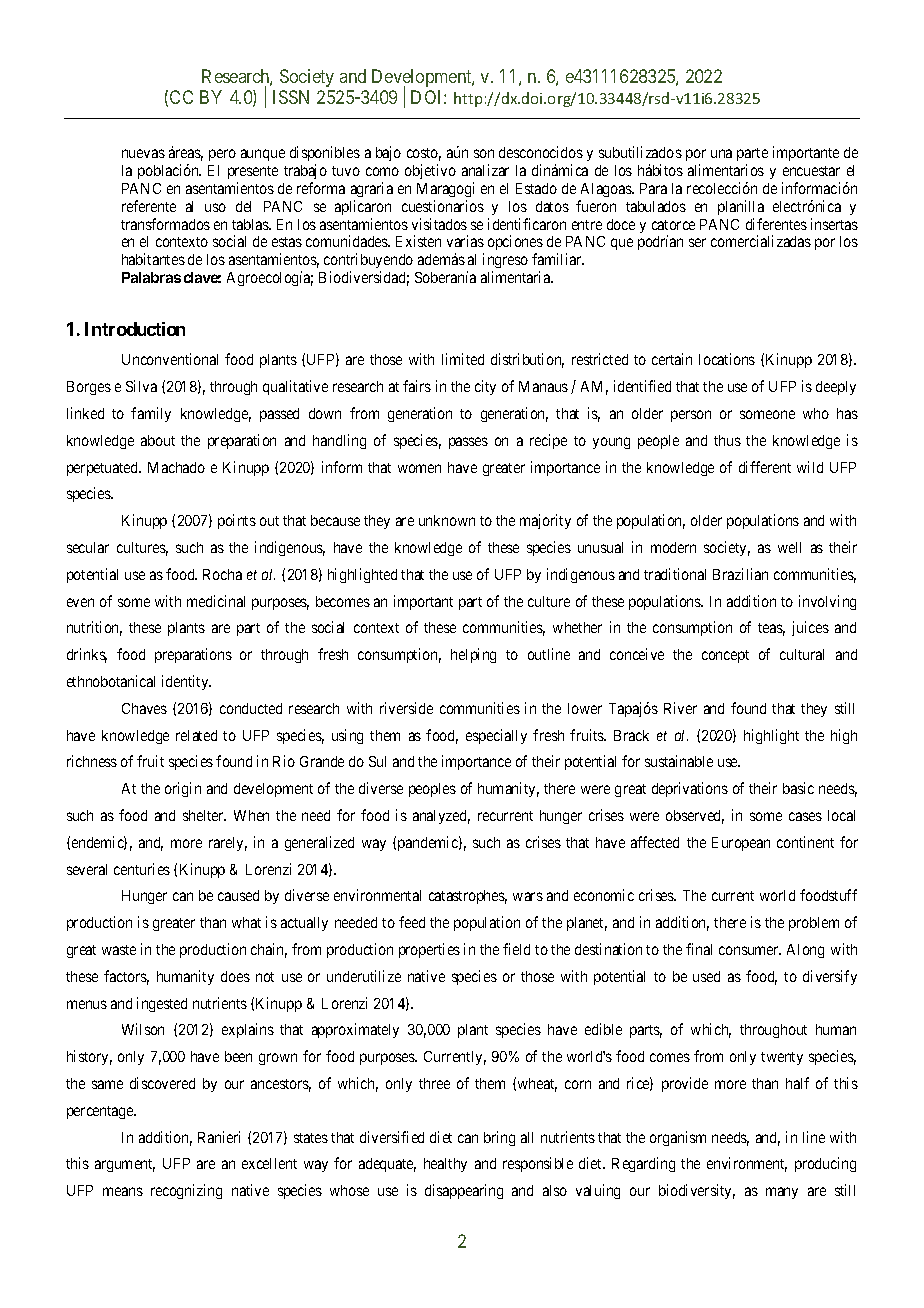  I want to click on una, so click(721, 153).
